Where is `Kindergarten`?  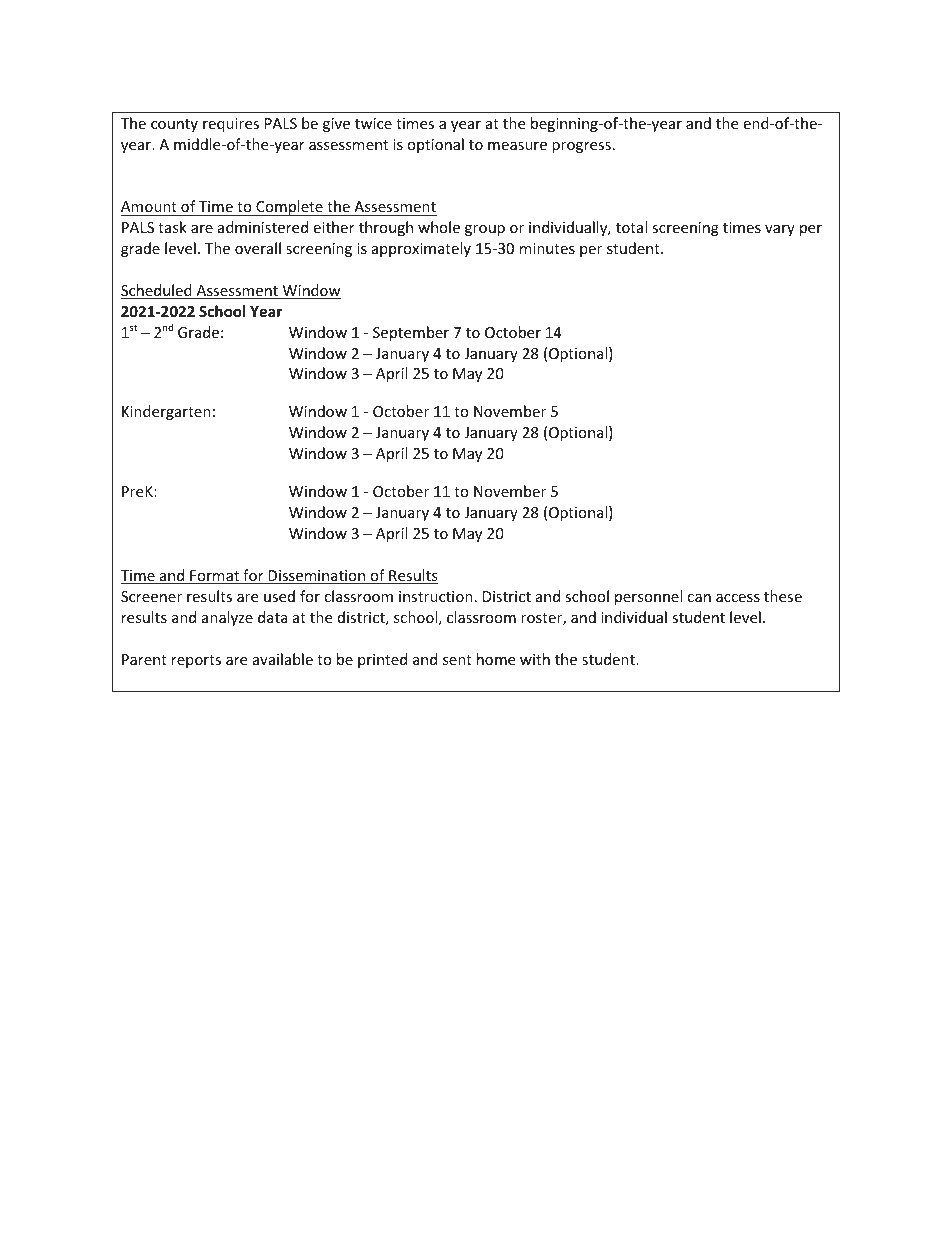
Kindergarten is located at coordinates (166, 412).
